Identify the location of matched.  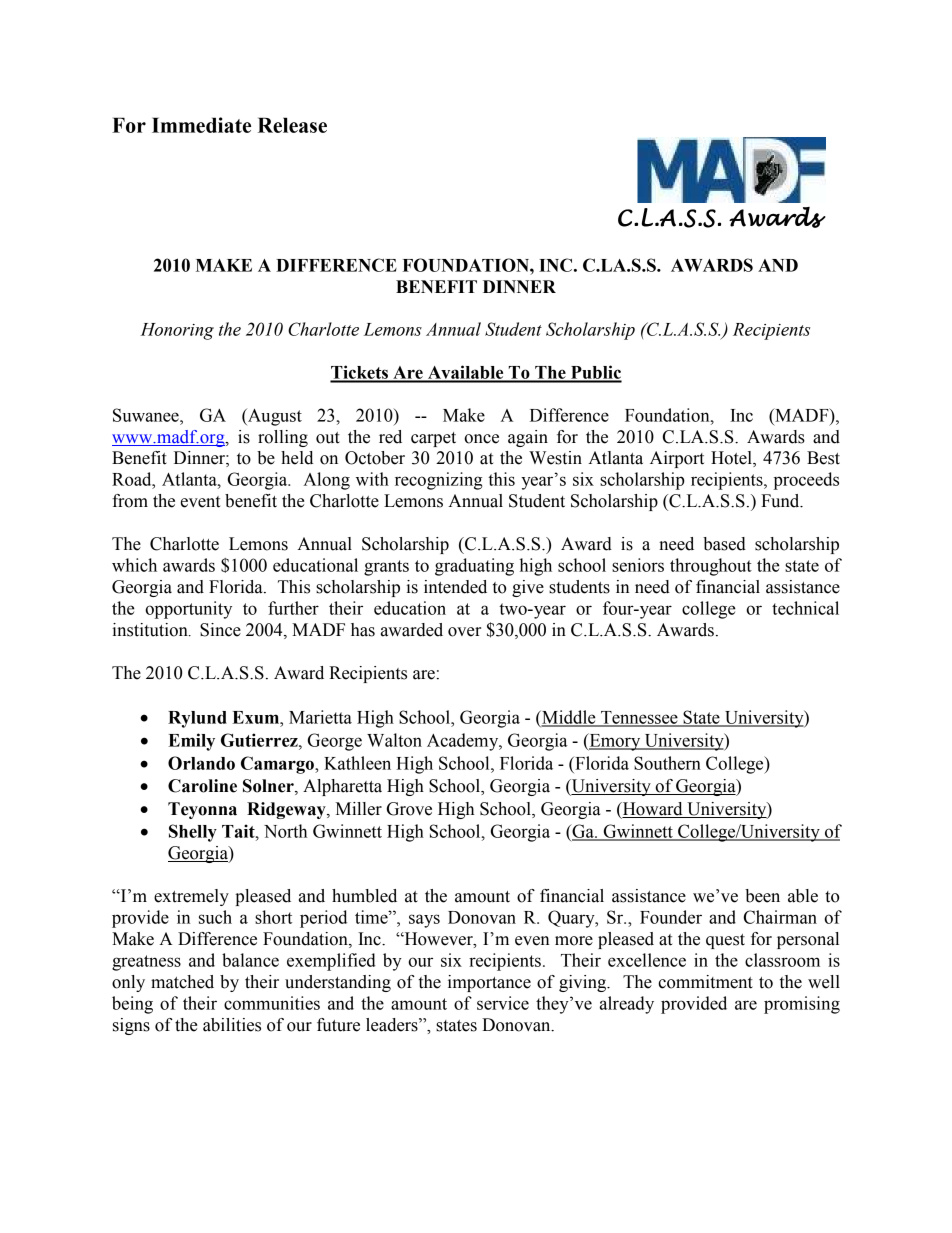
(182, 982).
